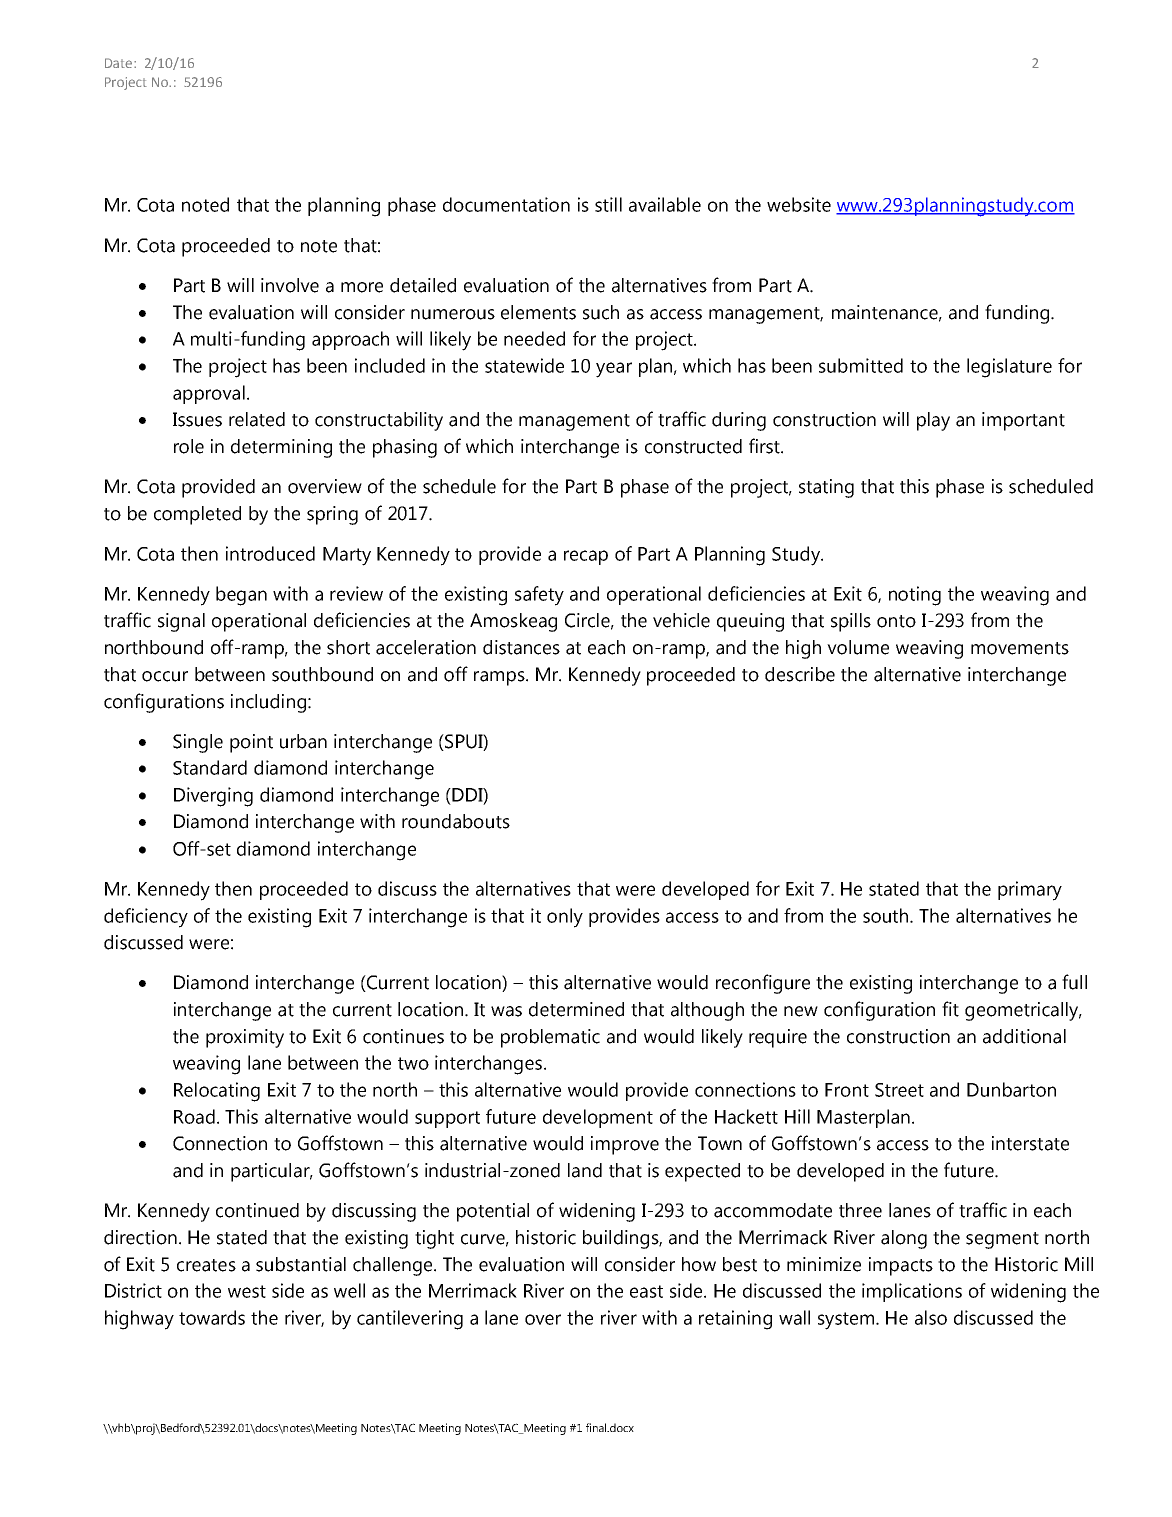 The width and height of the image is (1172, 1517). What do you see at coordinates (646, 1291) in the image?
I see `east` at bounding box center [646, 1291].
